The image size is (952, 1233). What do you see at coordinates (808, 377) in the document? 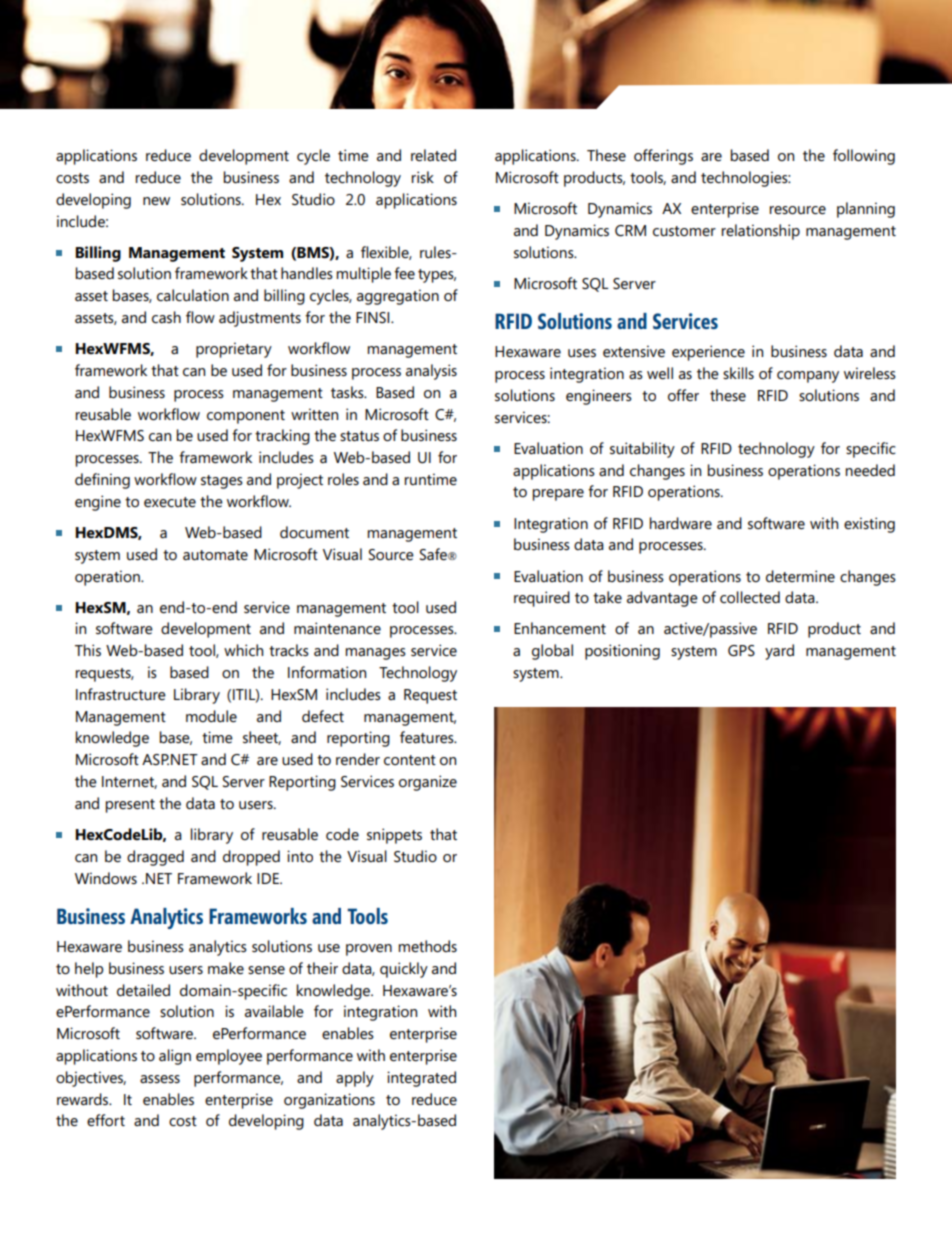
I see `company` at bounding box center [808, 377].
